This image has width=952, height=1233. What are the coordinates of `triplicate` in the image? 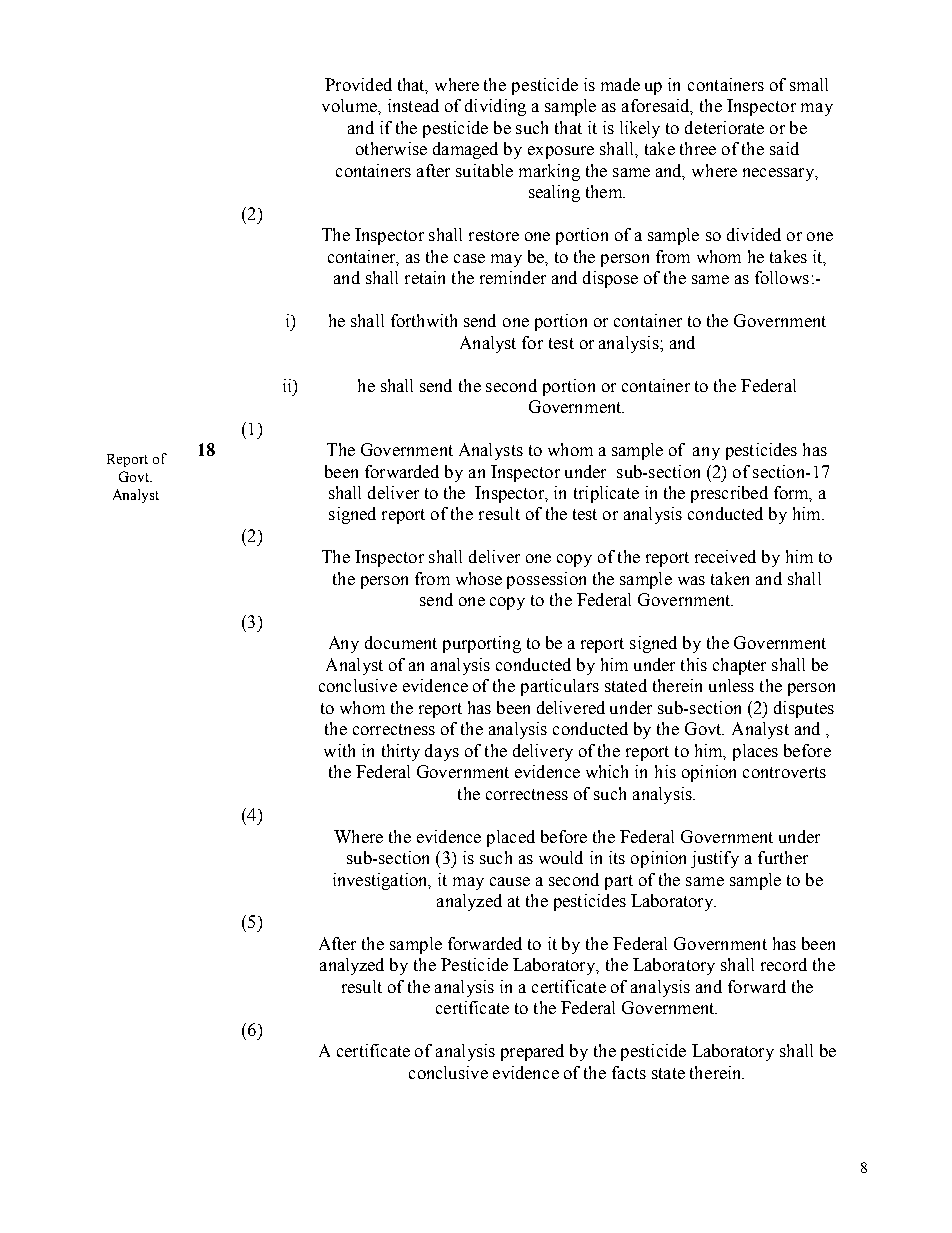 It's located at (606, 494).
